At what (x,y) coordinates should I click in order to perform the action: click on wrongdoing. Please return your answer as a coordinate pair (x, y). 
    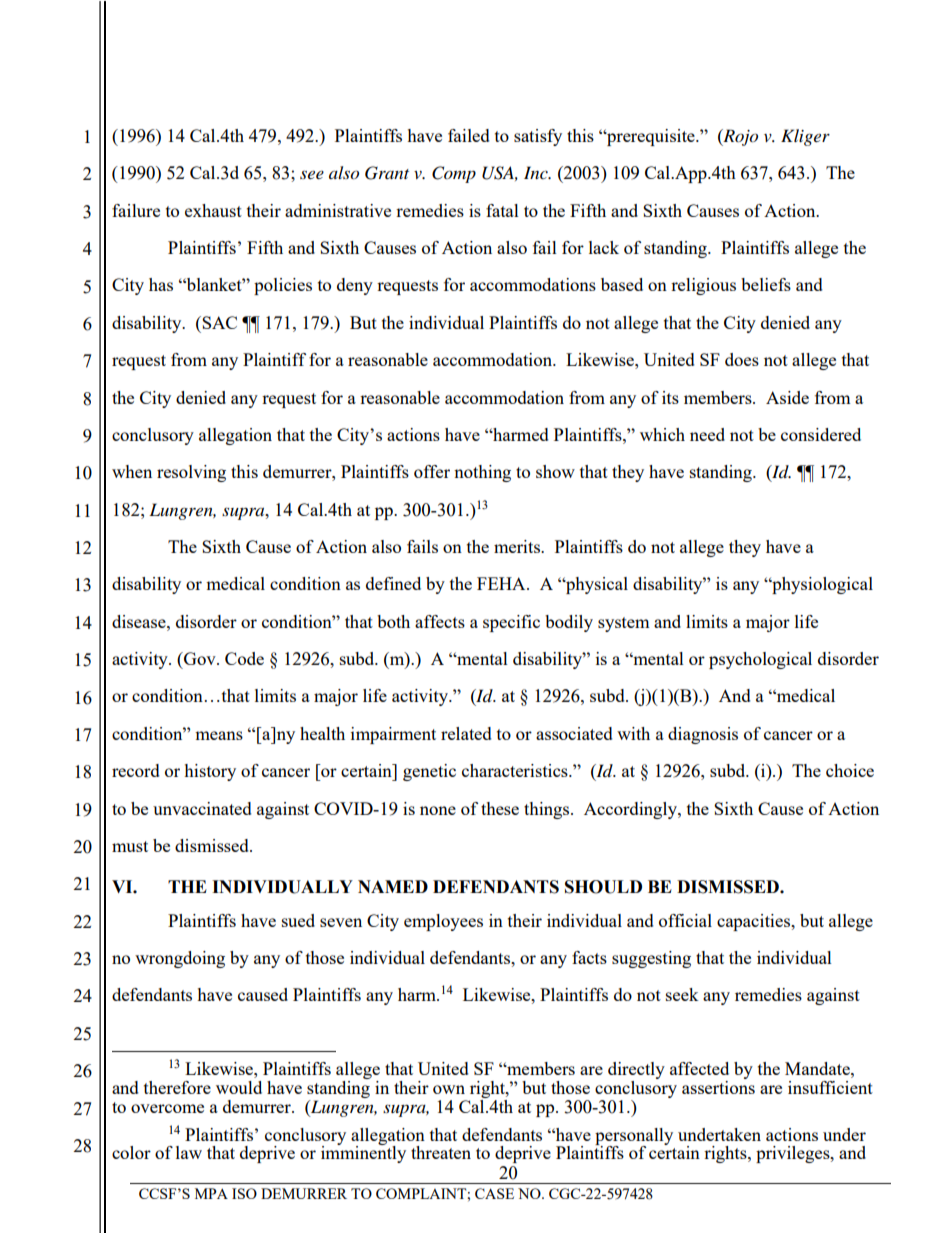
    Looking at the image, I should click on (180, 959).
